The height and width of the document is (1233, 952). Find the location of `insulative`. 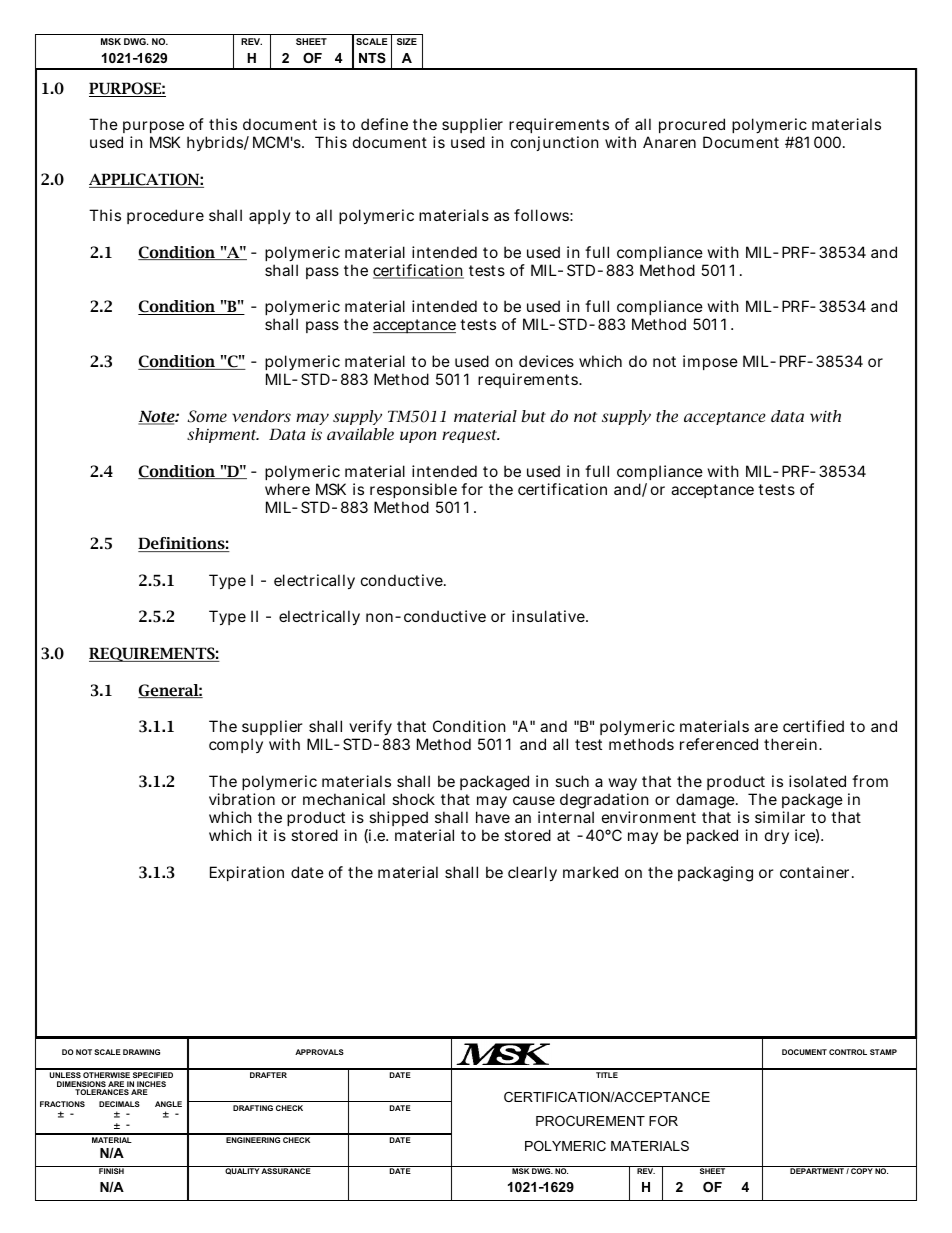

insulative is located at coordinates (548, 616).
